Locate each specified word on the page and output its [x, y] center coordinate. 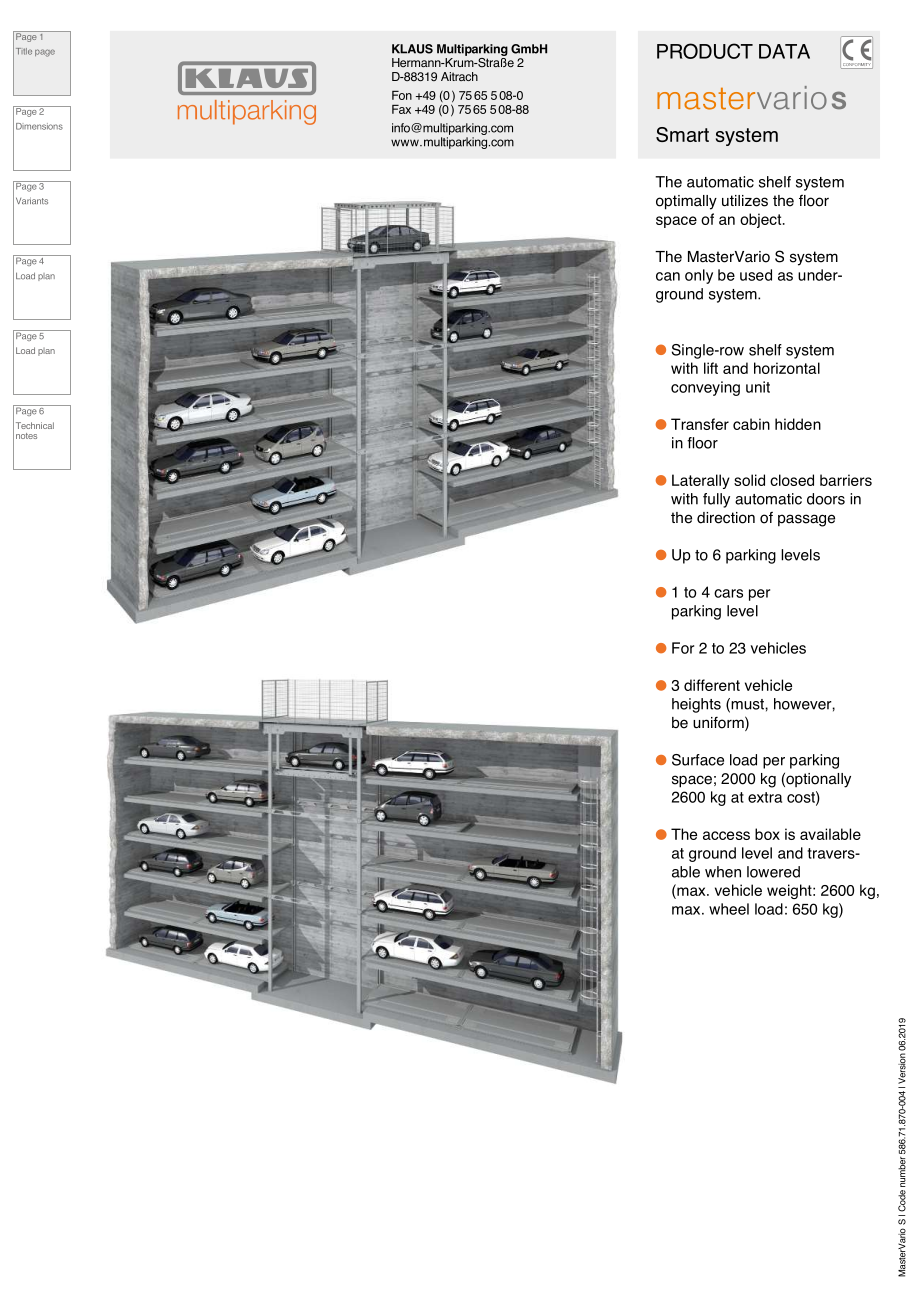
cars [728, 593]
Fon [402, 95]
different [712, 685]
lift [711, 368]
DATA [784, 51]
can [668, 276]
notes [26, 436]
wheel [729, 909]
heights [696, 705]
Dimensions [39, 126]
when [723, 872]
